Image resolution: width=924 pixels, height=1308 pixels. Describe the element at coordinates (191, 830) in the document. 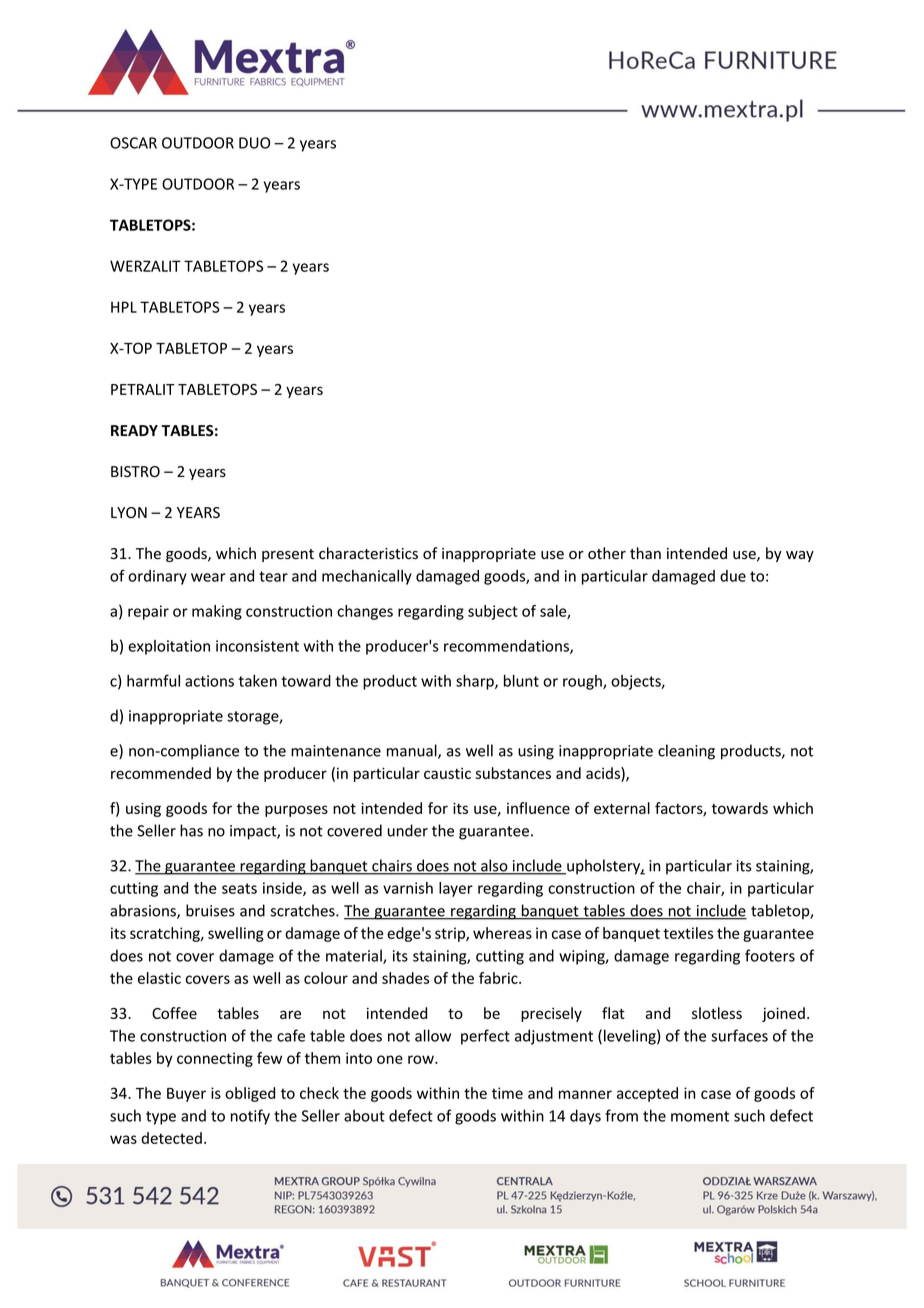

I see `has` at that location.
